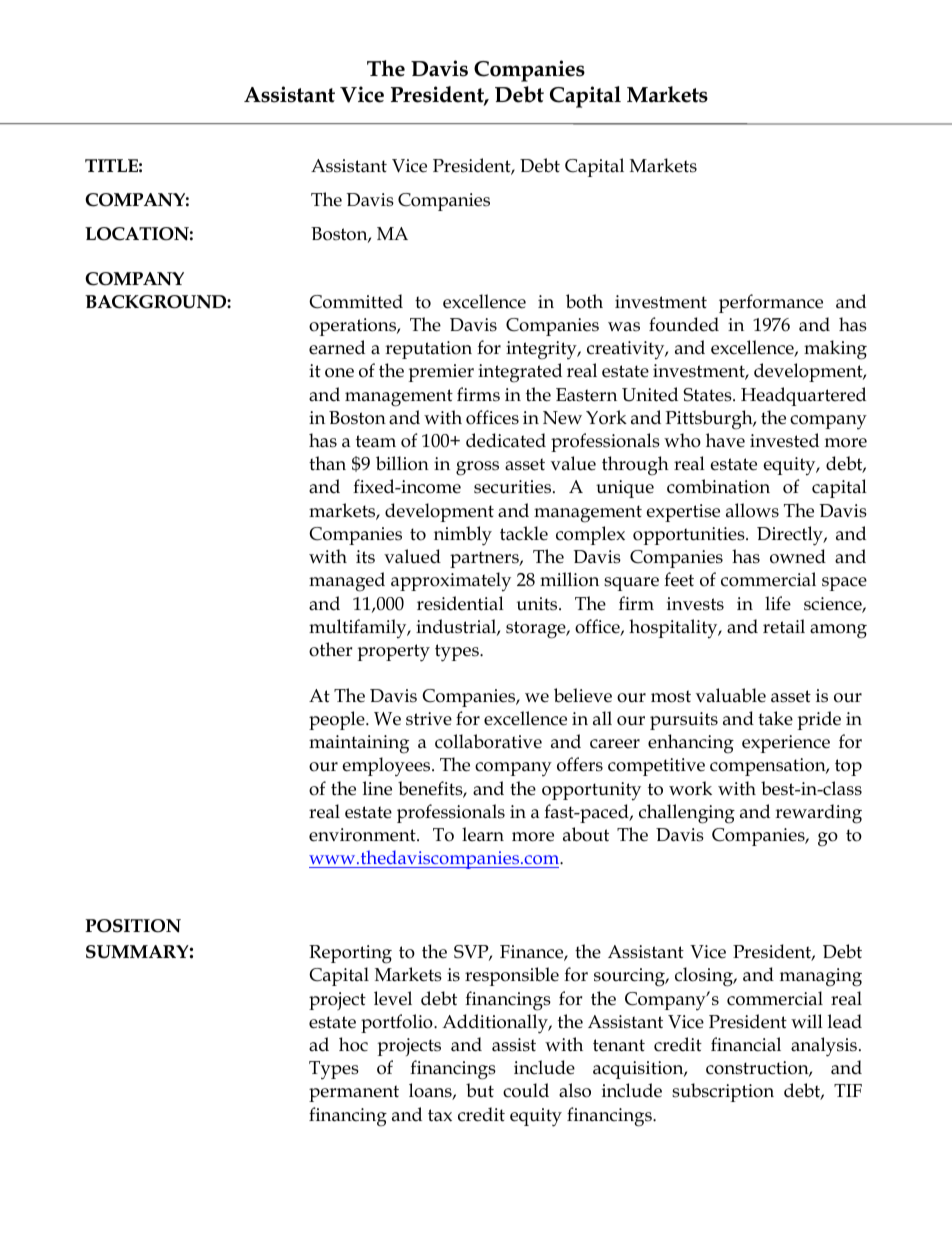  I want to click on performance, so click(771, 303).
